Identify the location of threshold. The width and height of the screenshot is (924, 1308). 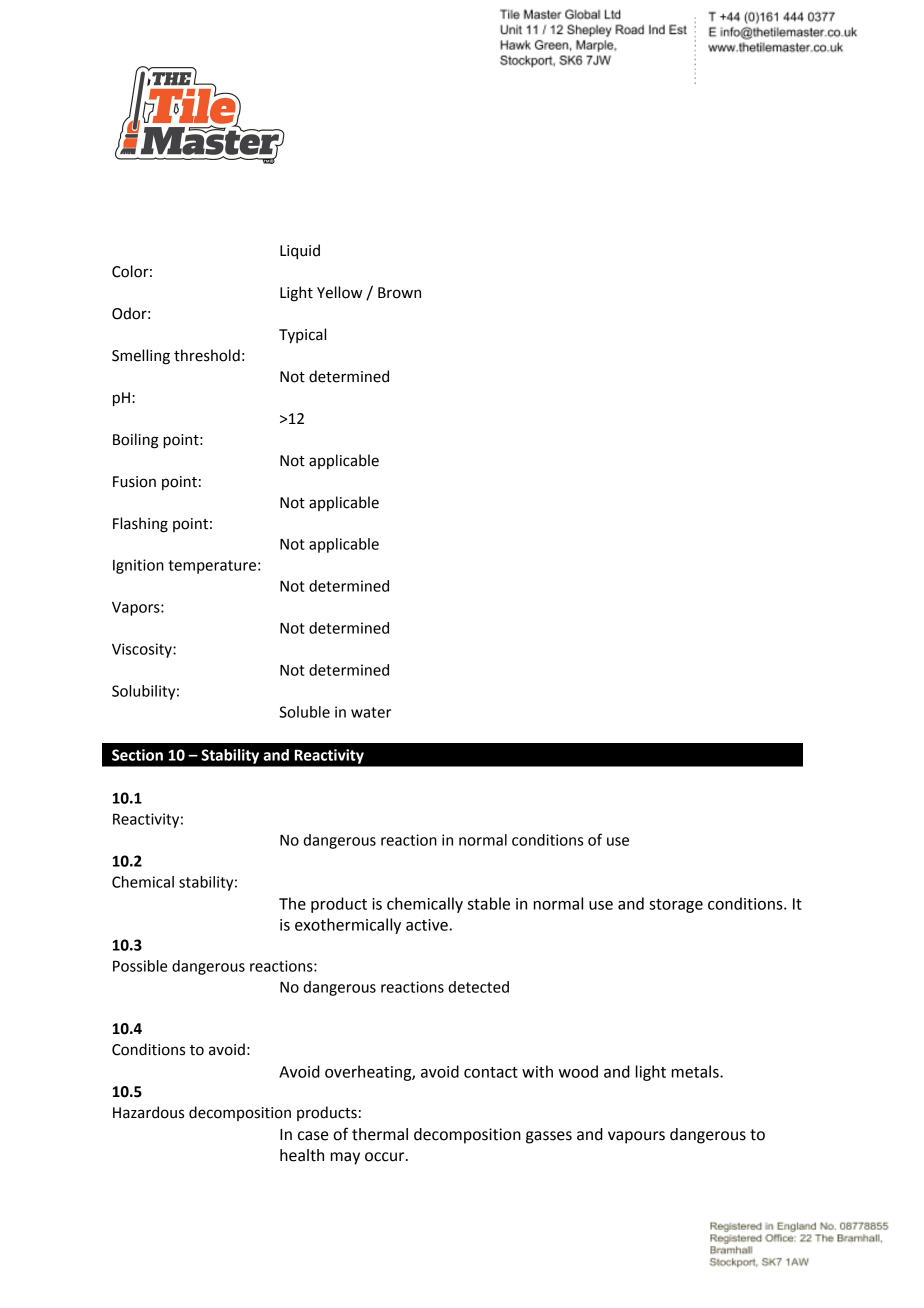
(207, 355).
